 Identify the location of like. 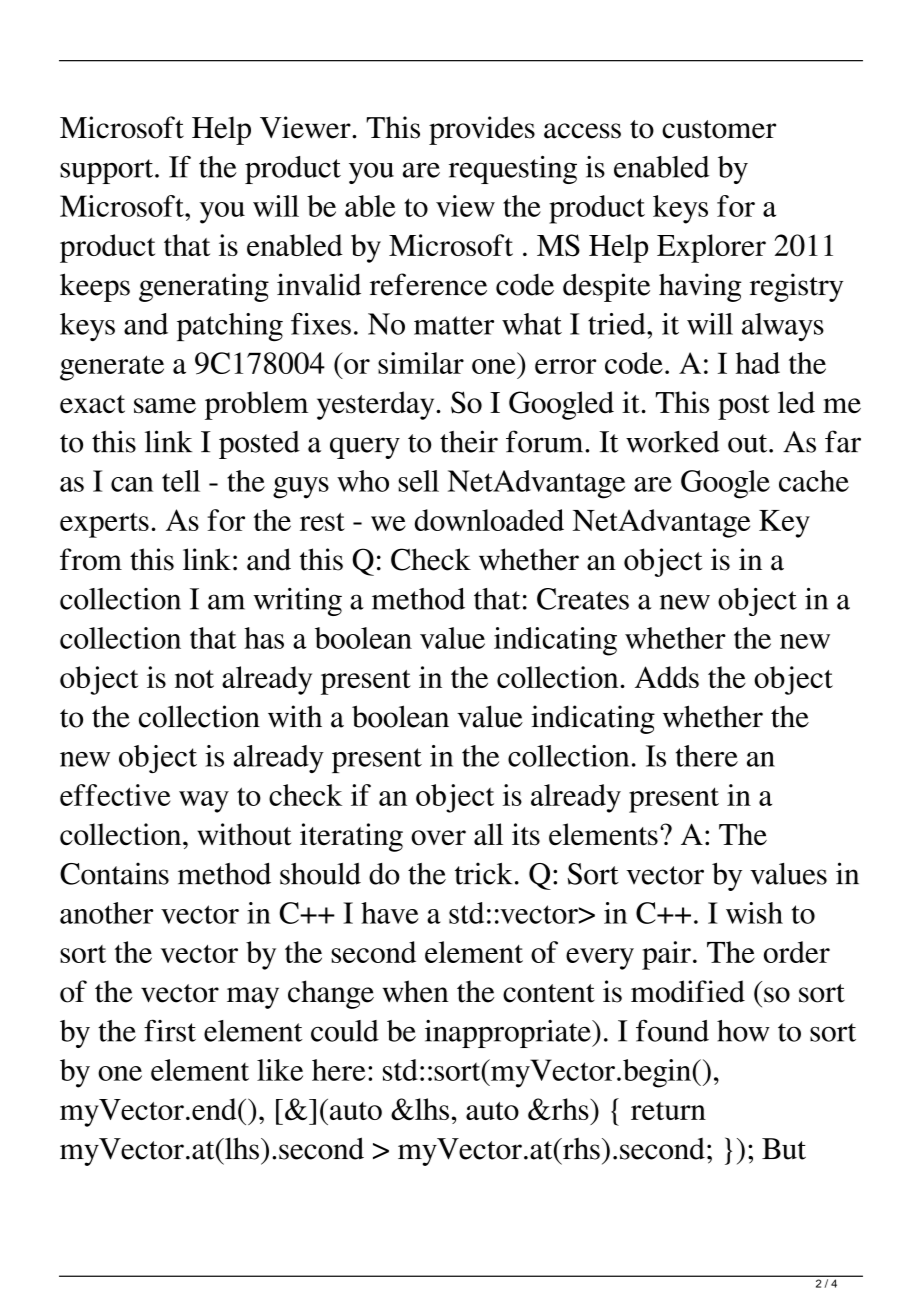
(280, 1070).
